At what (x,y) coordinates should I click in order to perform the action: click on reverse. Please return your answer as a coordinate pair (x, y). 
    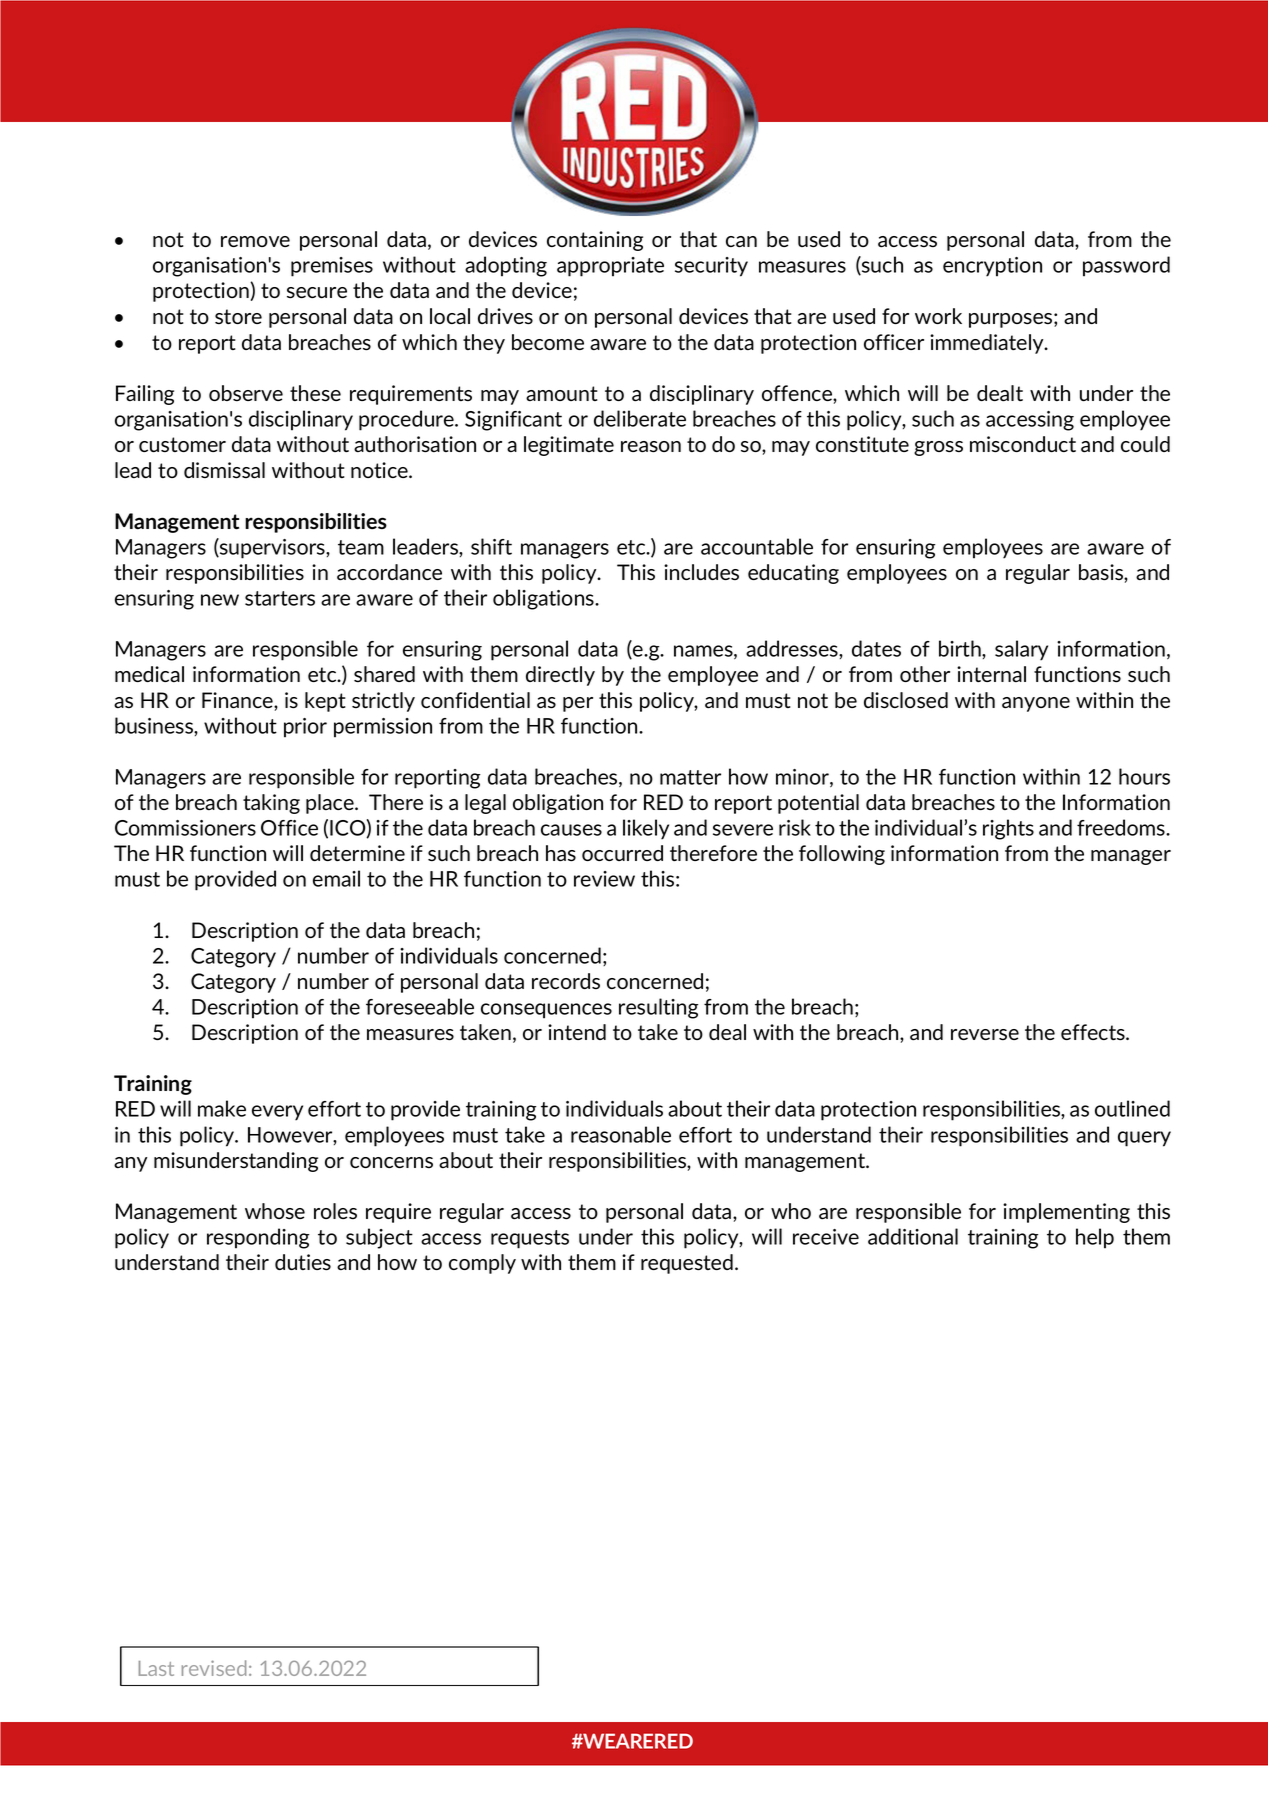
    Looking at the image, I should click on (985, 1034).
